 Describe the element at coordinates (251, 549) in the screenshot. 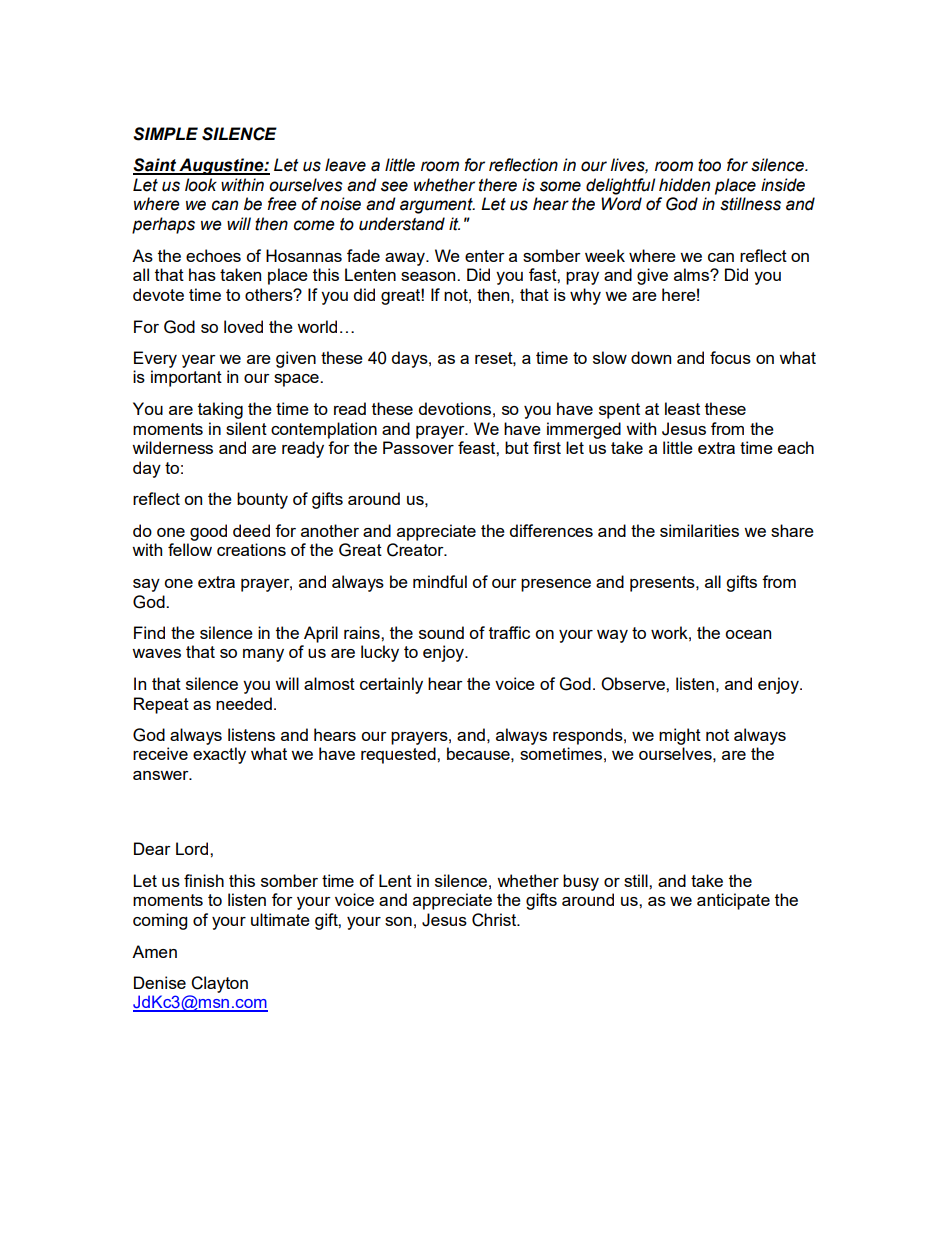

I see `creations` at that location.
